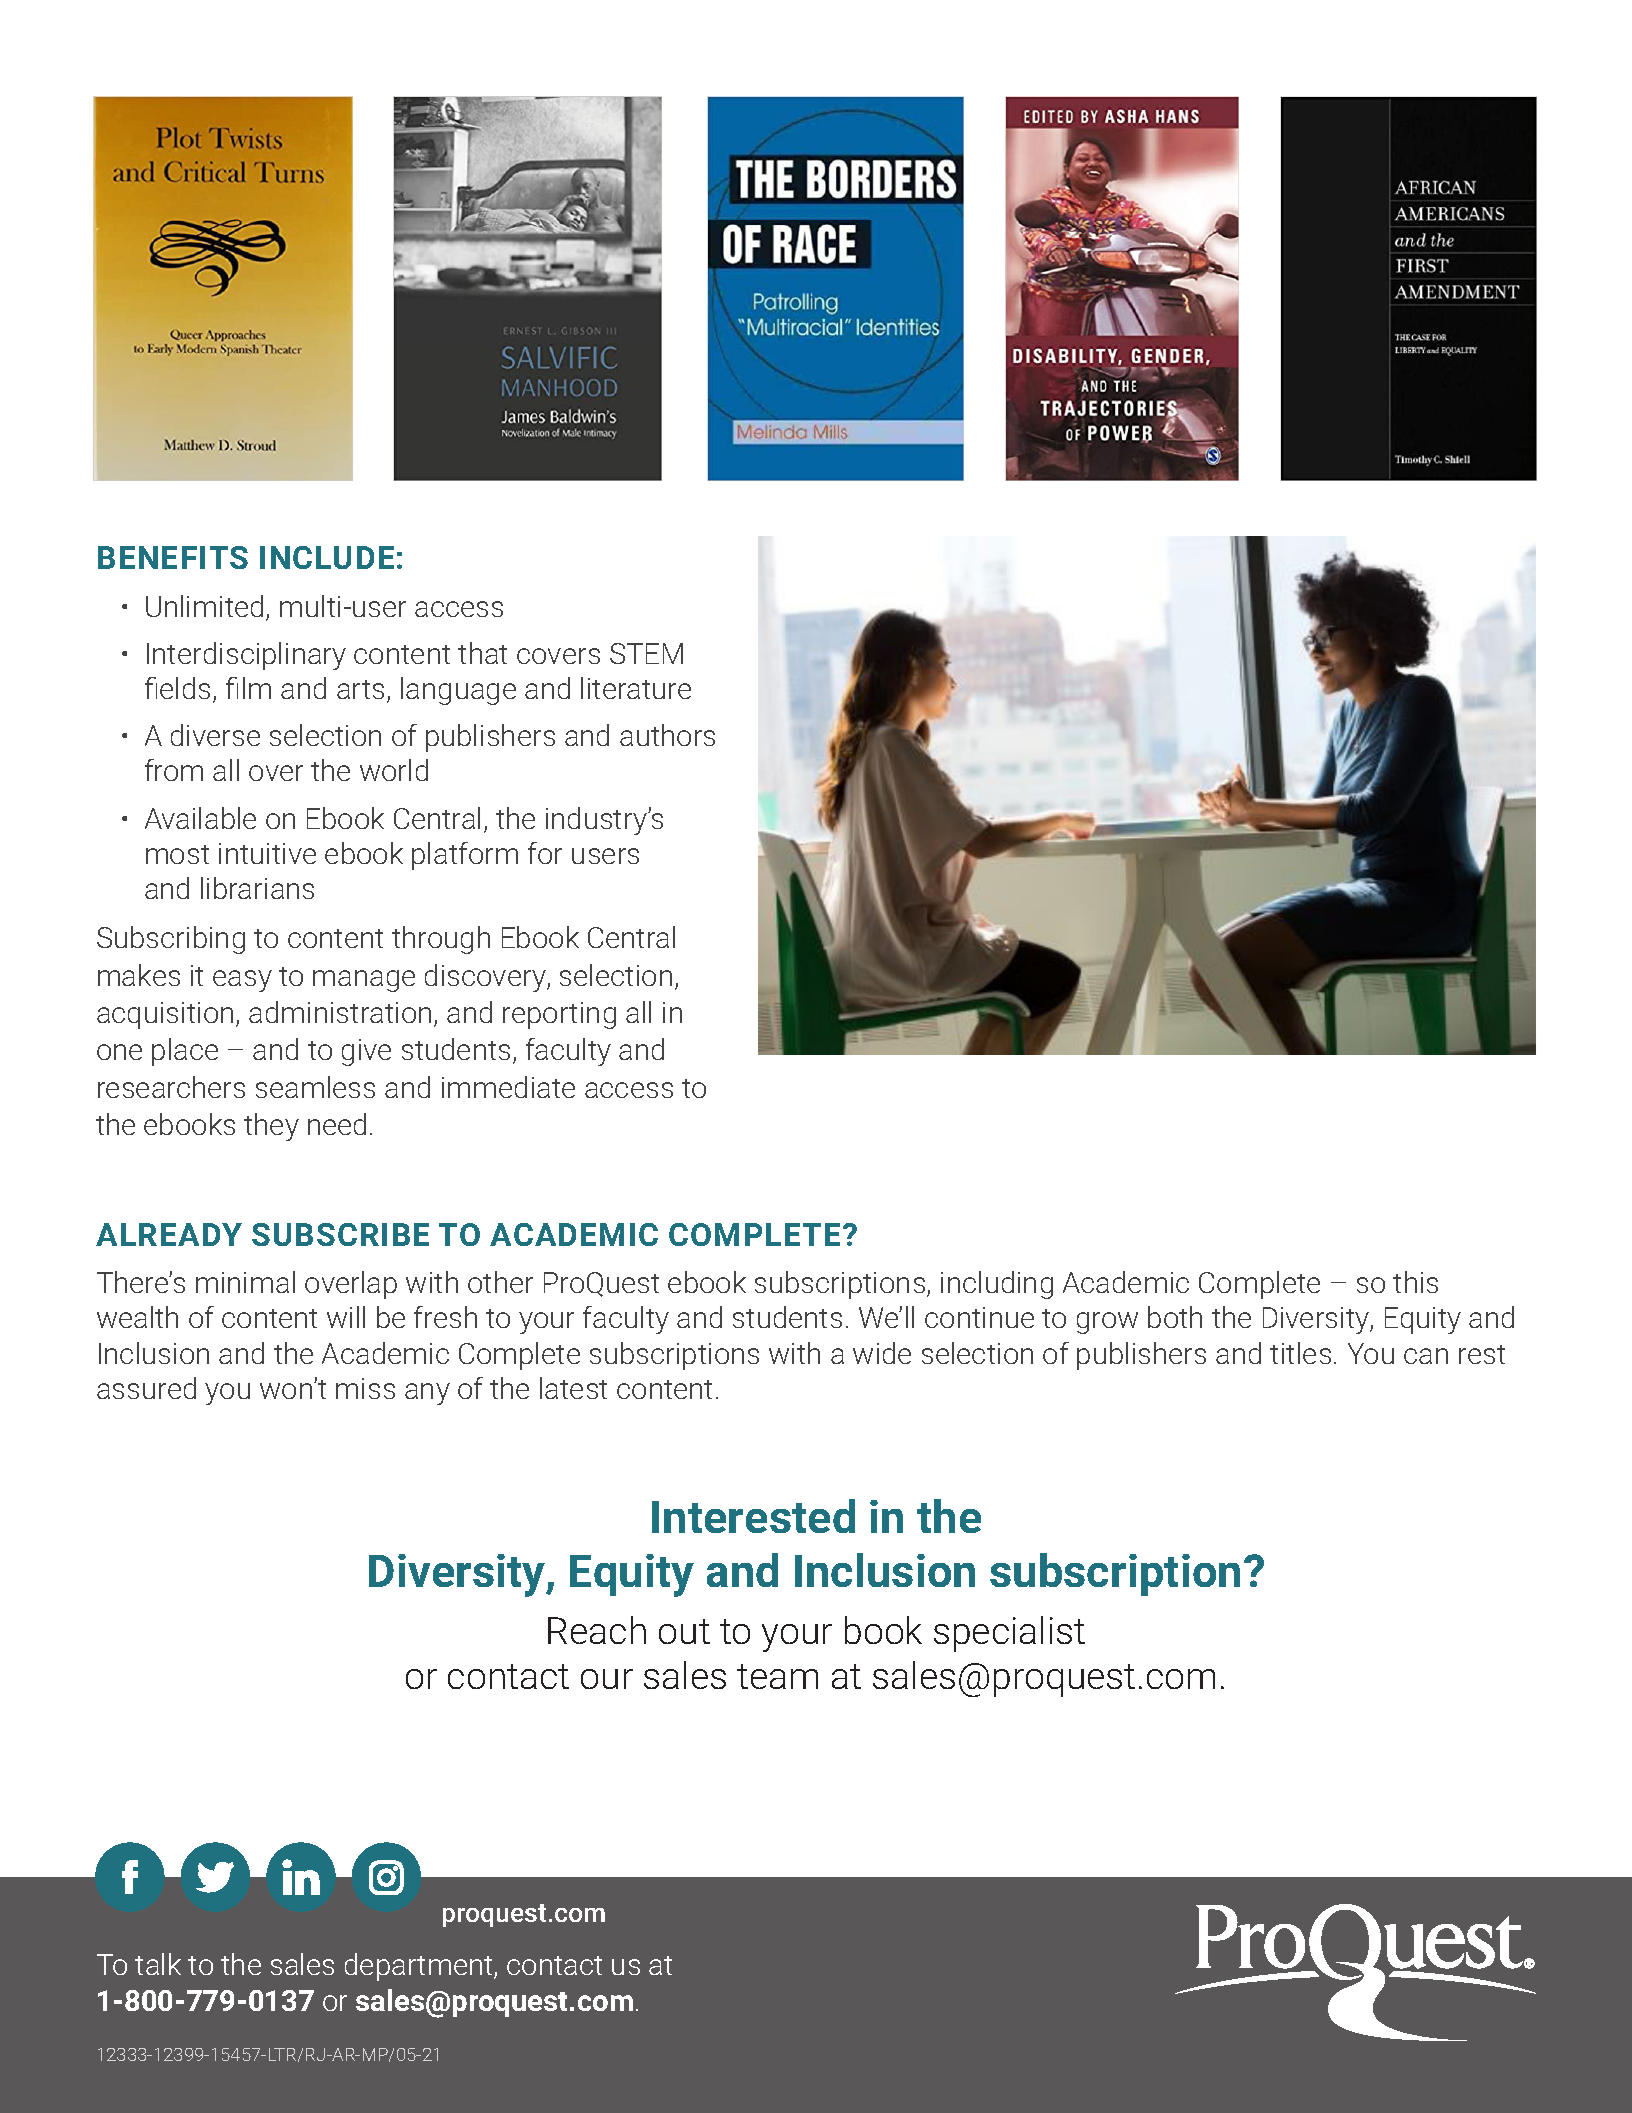 The height and width of the screenshot is (2113, 1632). What do you see at coordinates (245, 1282) in the screenshot?
I see `minimal` at bounding box center [245, 1282].
